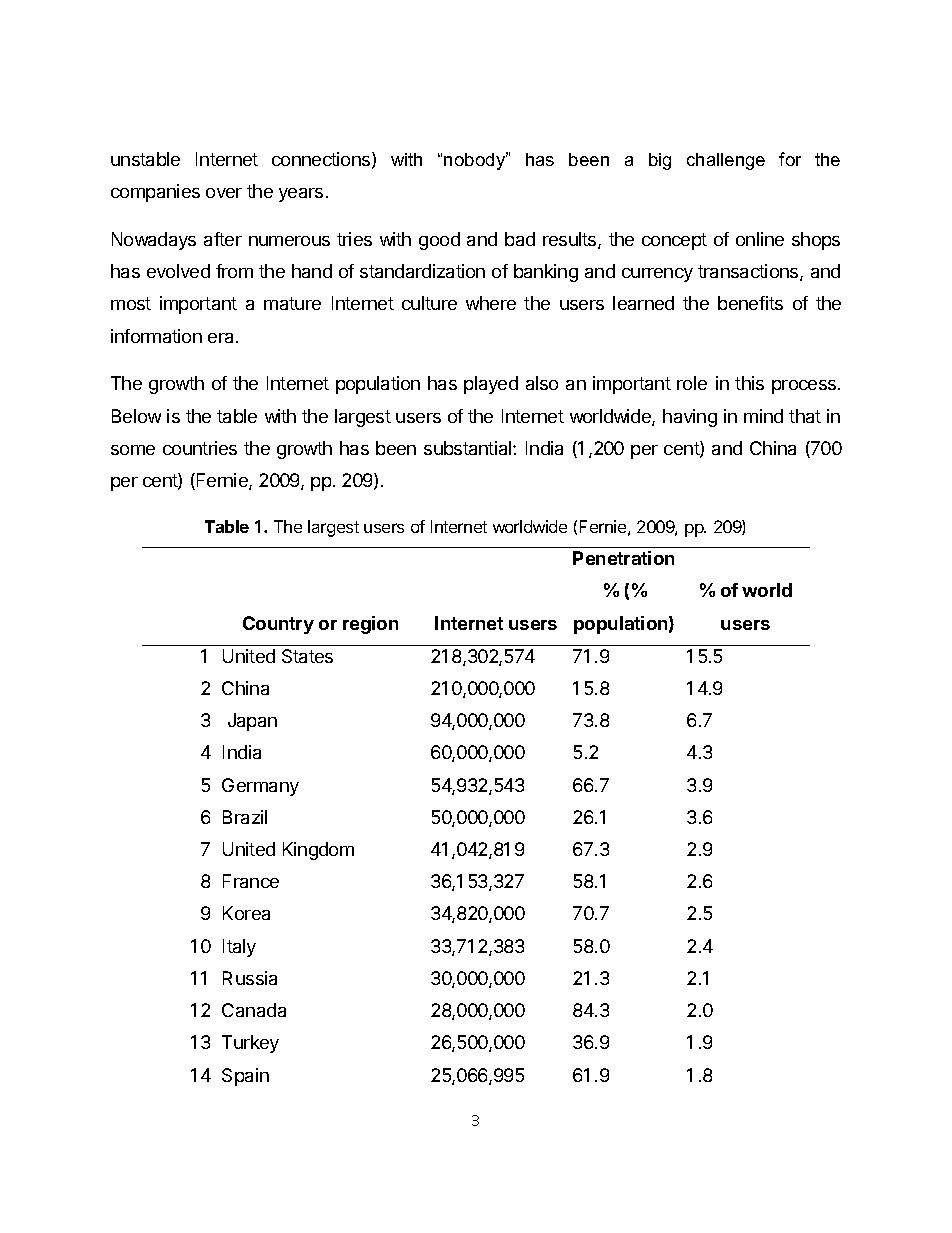 The width and height of the screenshot is (952, 1233). What do you see at coordinates (260, 787) in the screenshot?
I see `Germany` at bounding box center [260, 787].
